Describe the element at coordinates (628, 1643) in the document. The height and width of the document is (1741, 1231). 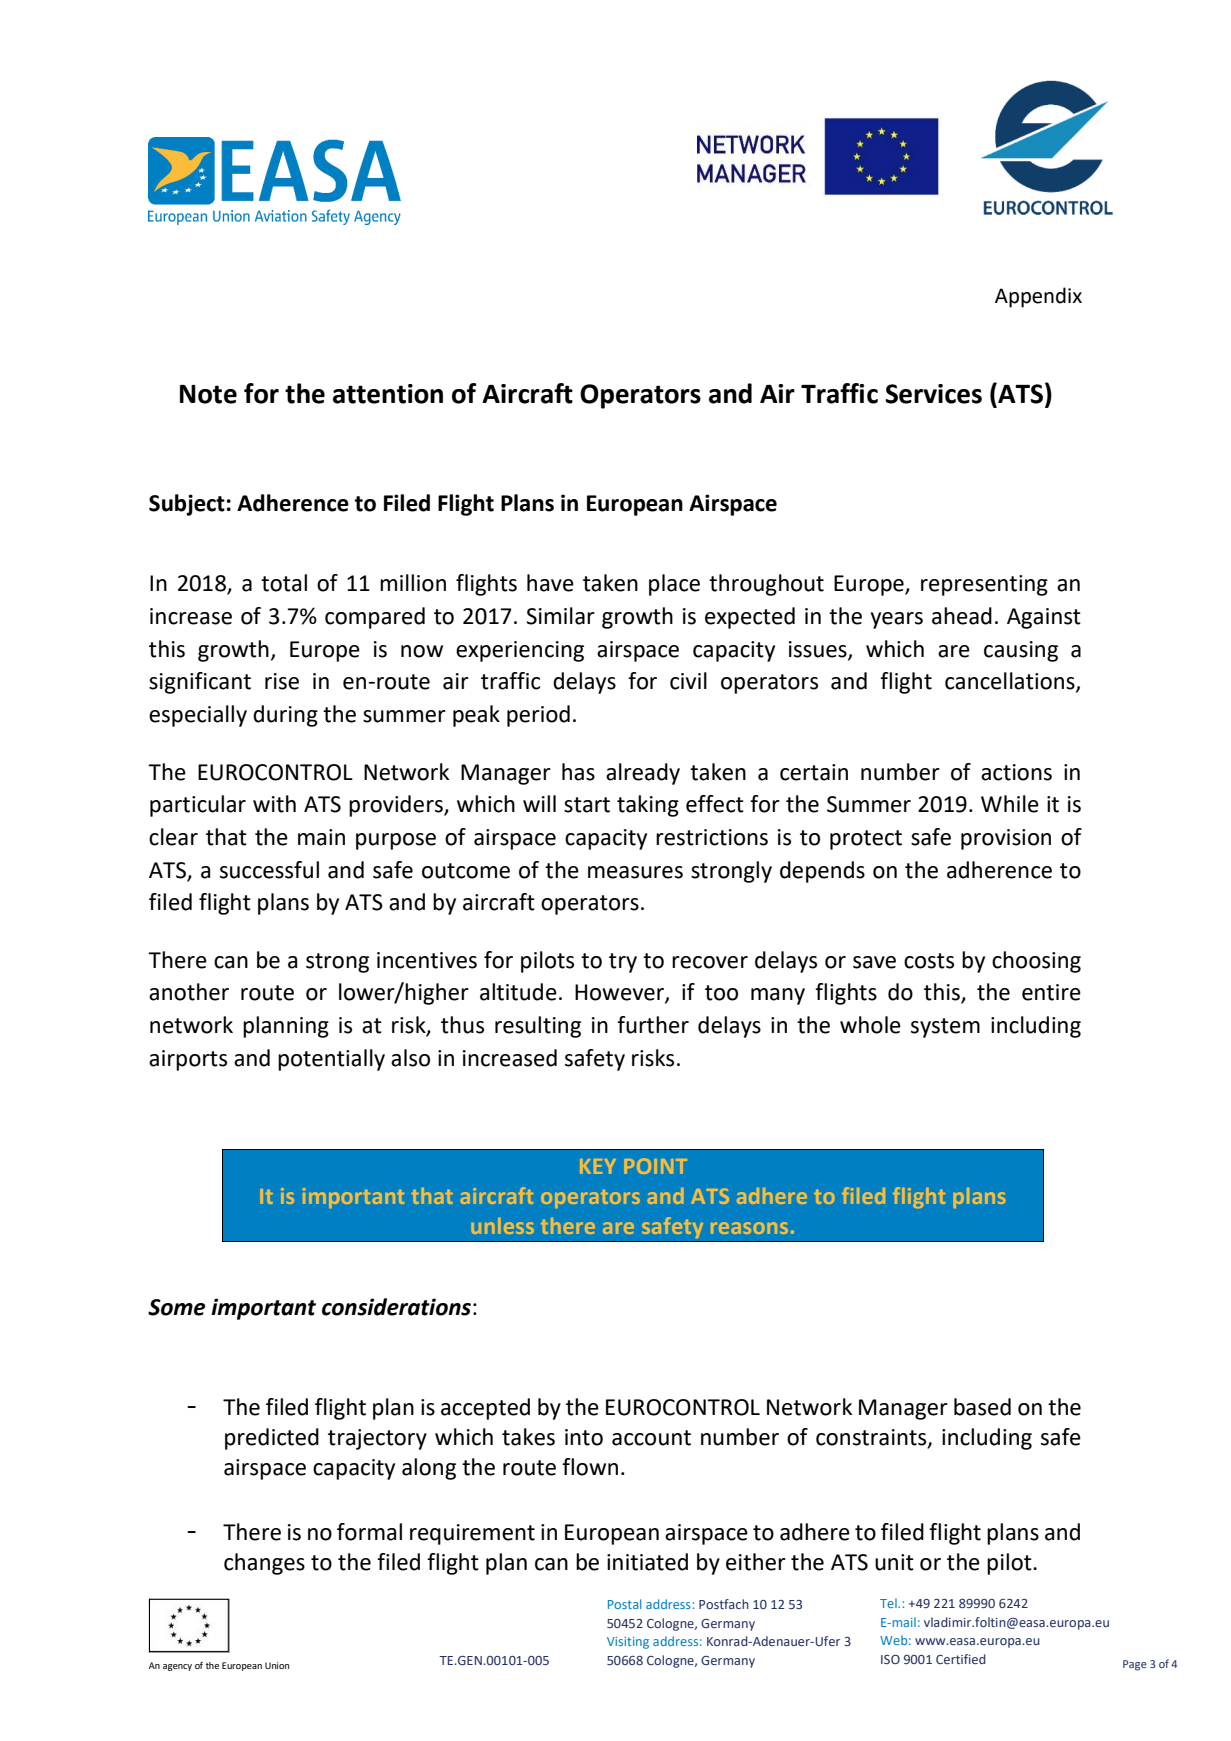
I see `Visiting` at that location.
